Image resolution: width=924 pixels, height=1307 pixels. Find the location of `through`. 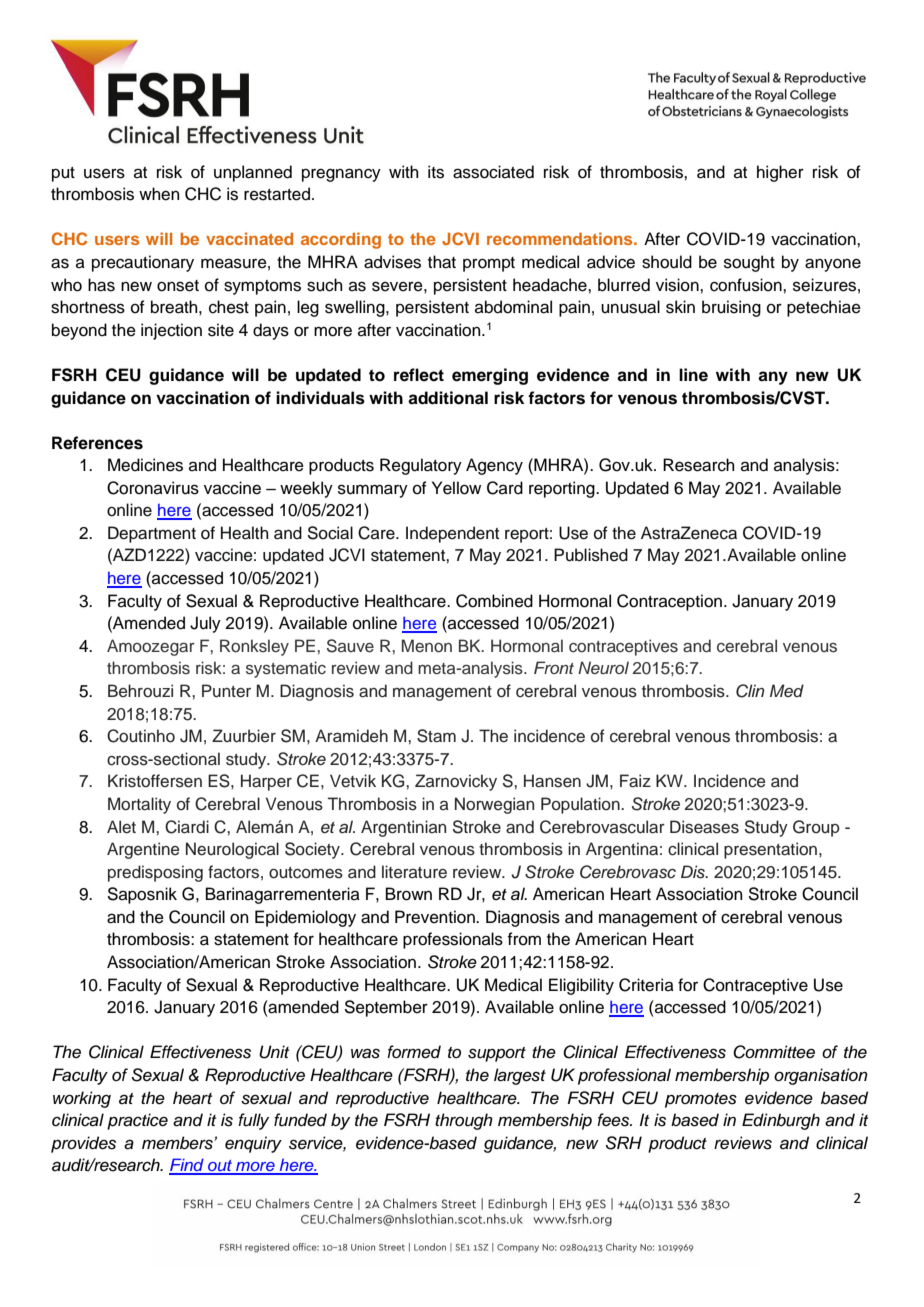

through is located at coordinates (464, 1121).
